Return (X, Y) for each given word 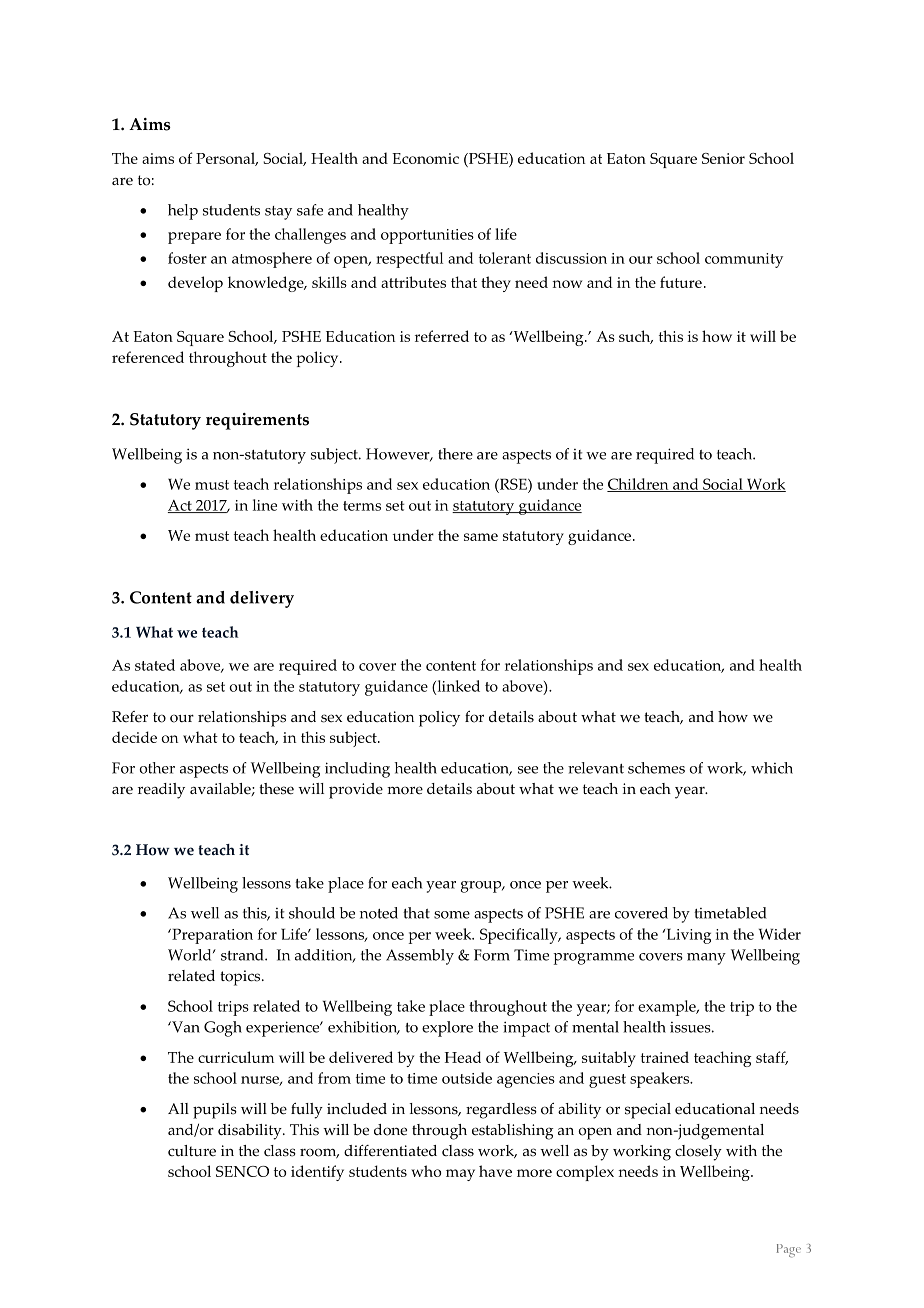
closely (698, 1153)
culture (192, 1151)
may (460, 1175)
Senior (723, 158)
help (183, 212)
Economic (425, 158)
